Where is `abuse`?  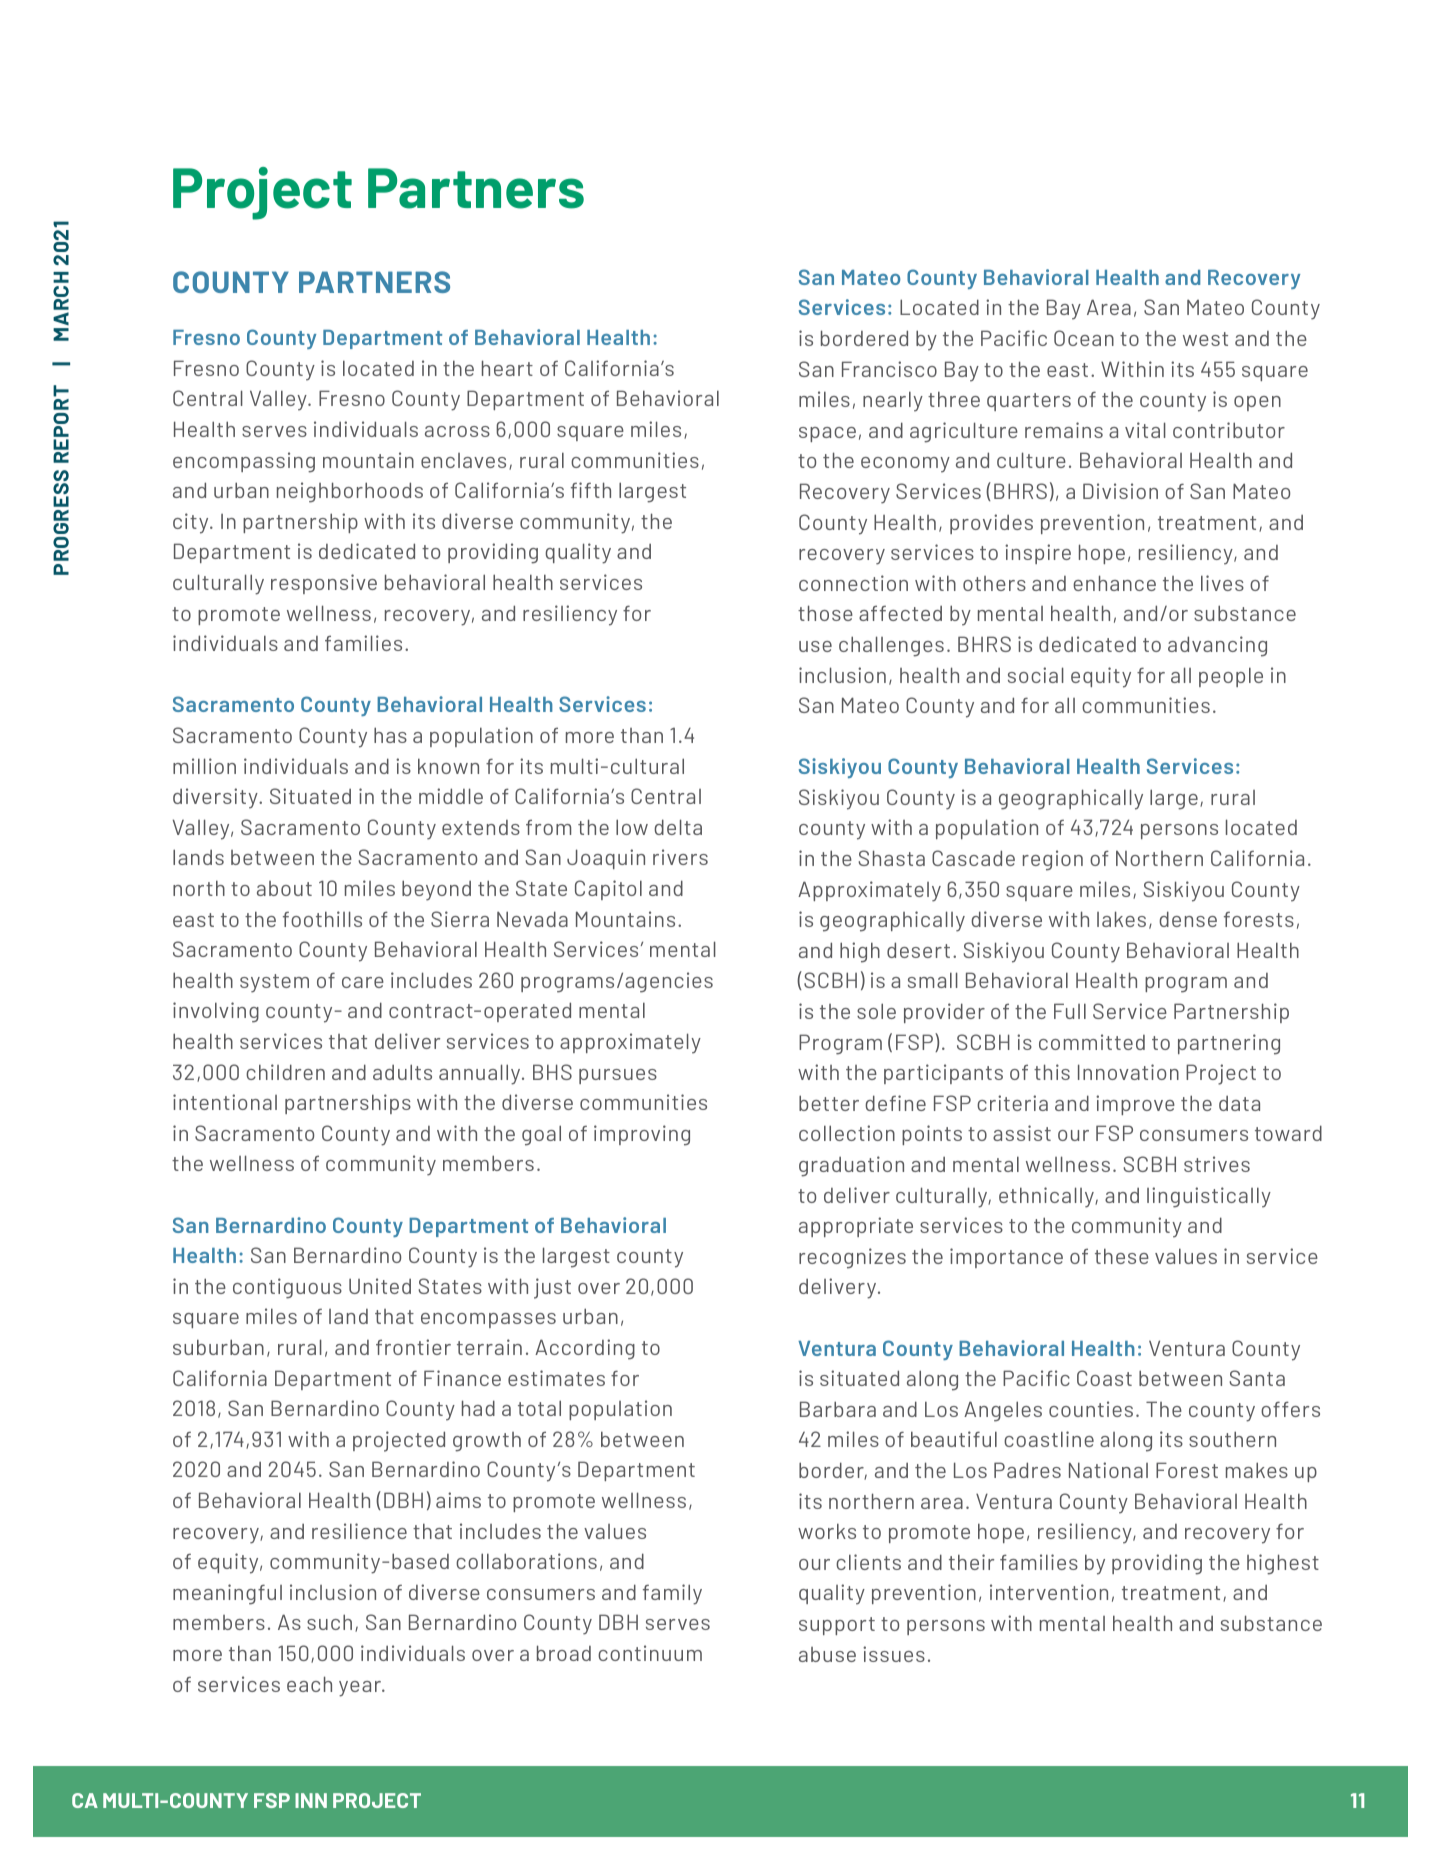
abuse is located at coordinates (827, 1654).
